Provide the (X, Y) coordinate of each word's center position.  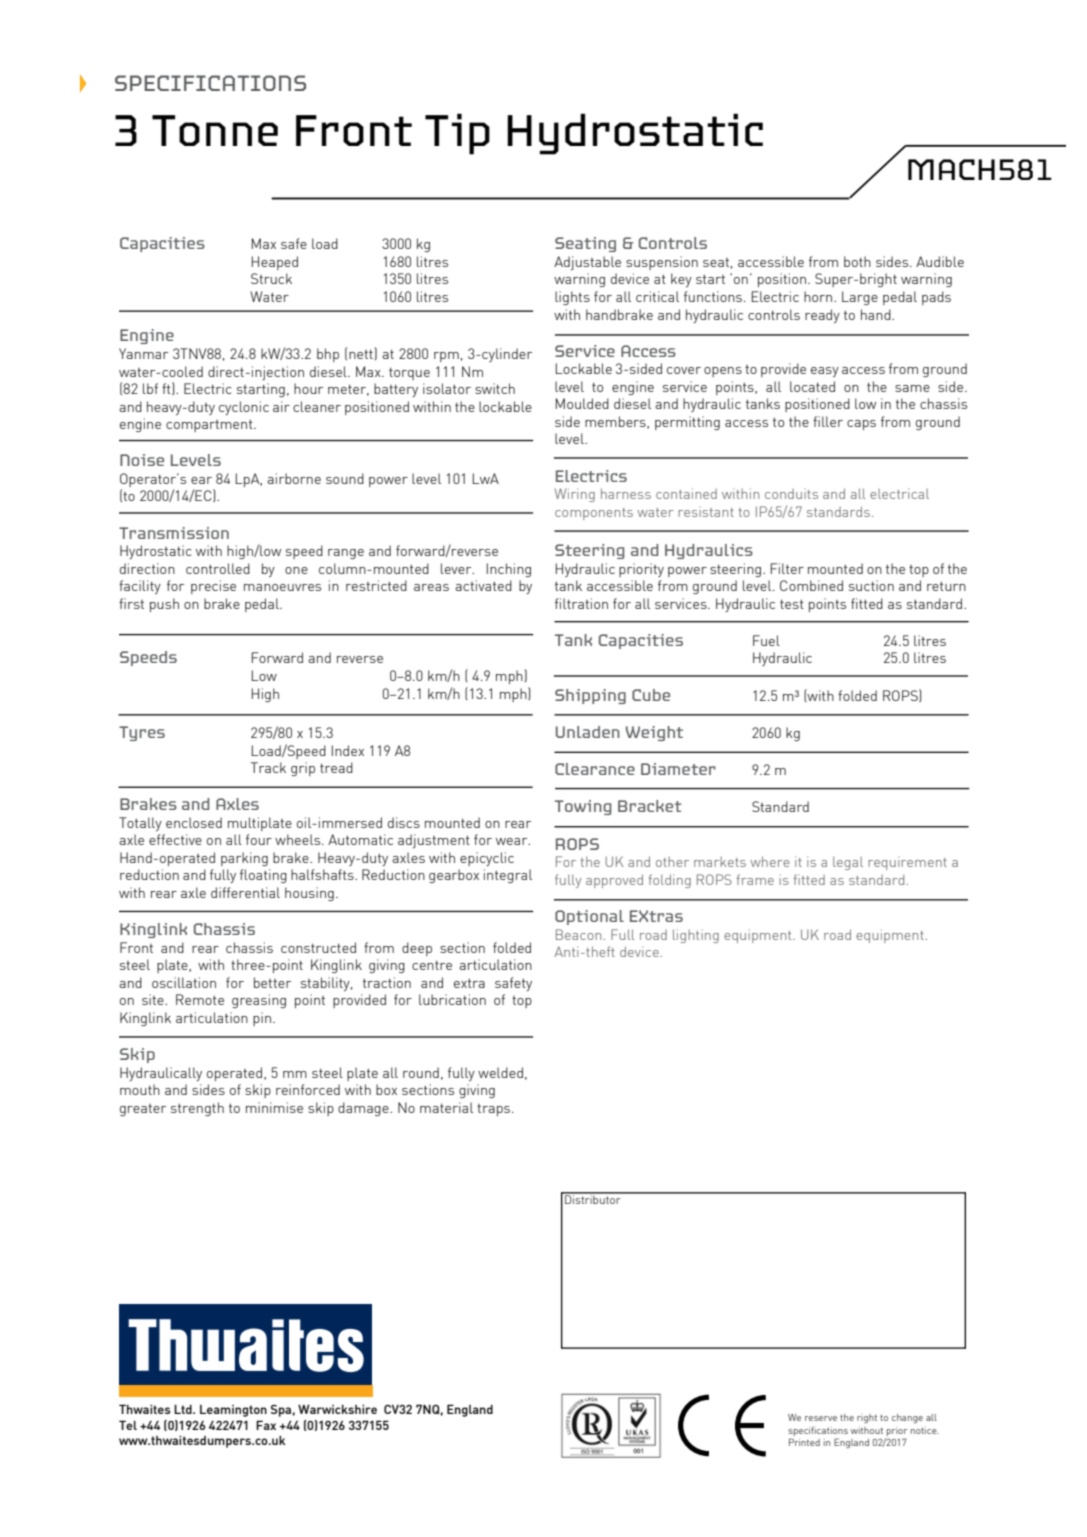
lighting (696, 936)
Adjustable (587, 263)
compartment (210, 425)
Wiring (575, 495)
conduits (791, 493)
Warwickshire (337, 1409)
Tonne (215, 130)
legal (848, 863)
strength (197, 1109)
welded (500, 1072)
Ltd (184, 1409)
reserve (821, 1418)
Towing (583, 807)
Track (268, 767)
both (857, 261)
